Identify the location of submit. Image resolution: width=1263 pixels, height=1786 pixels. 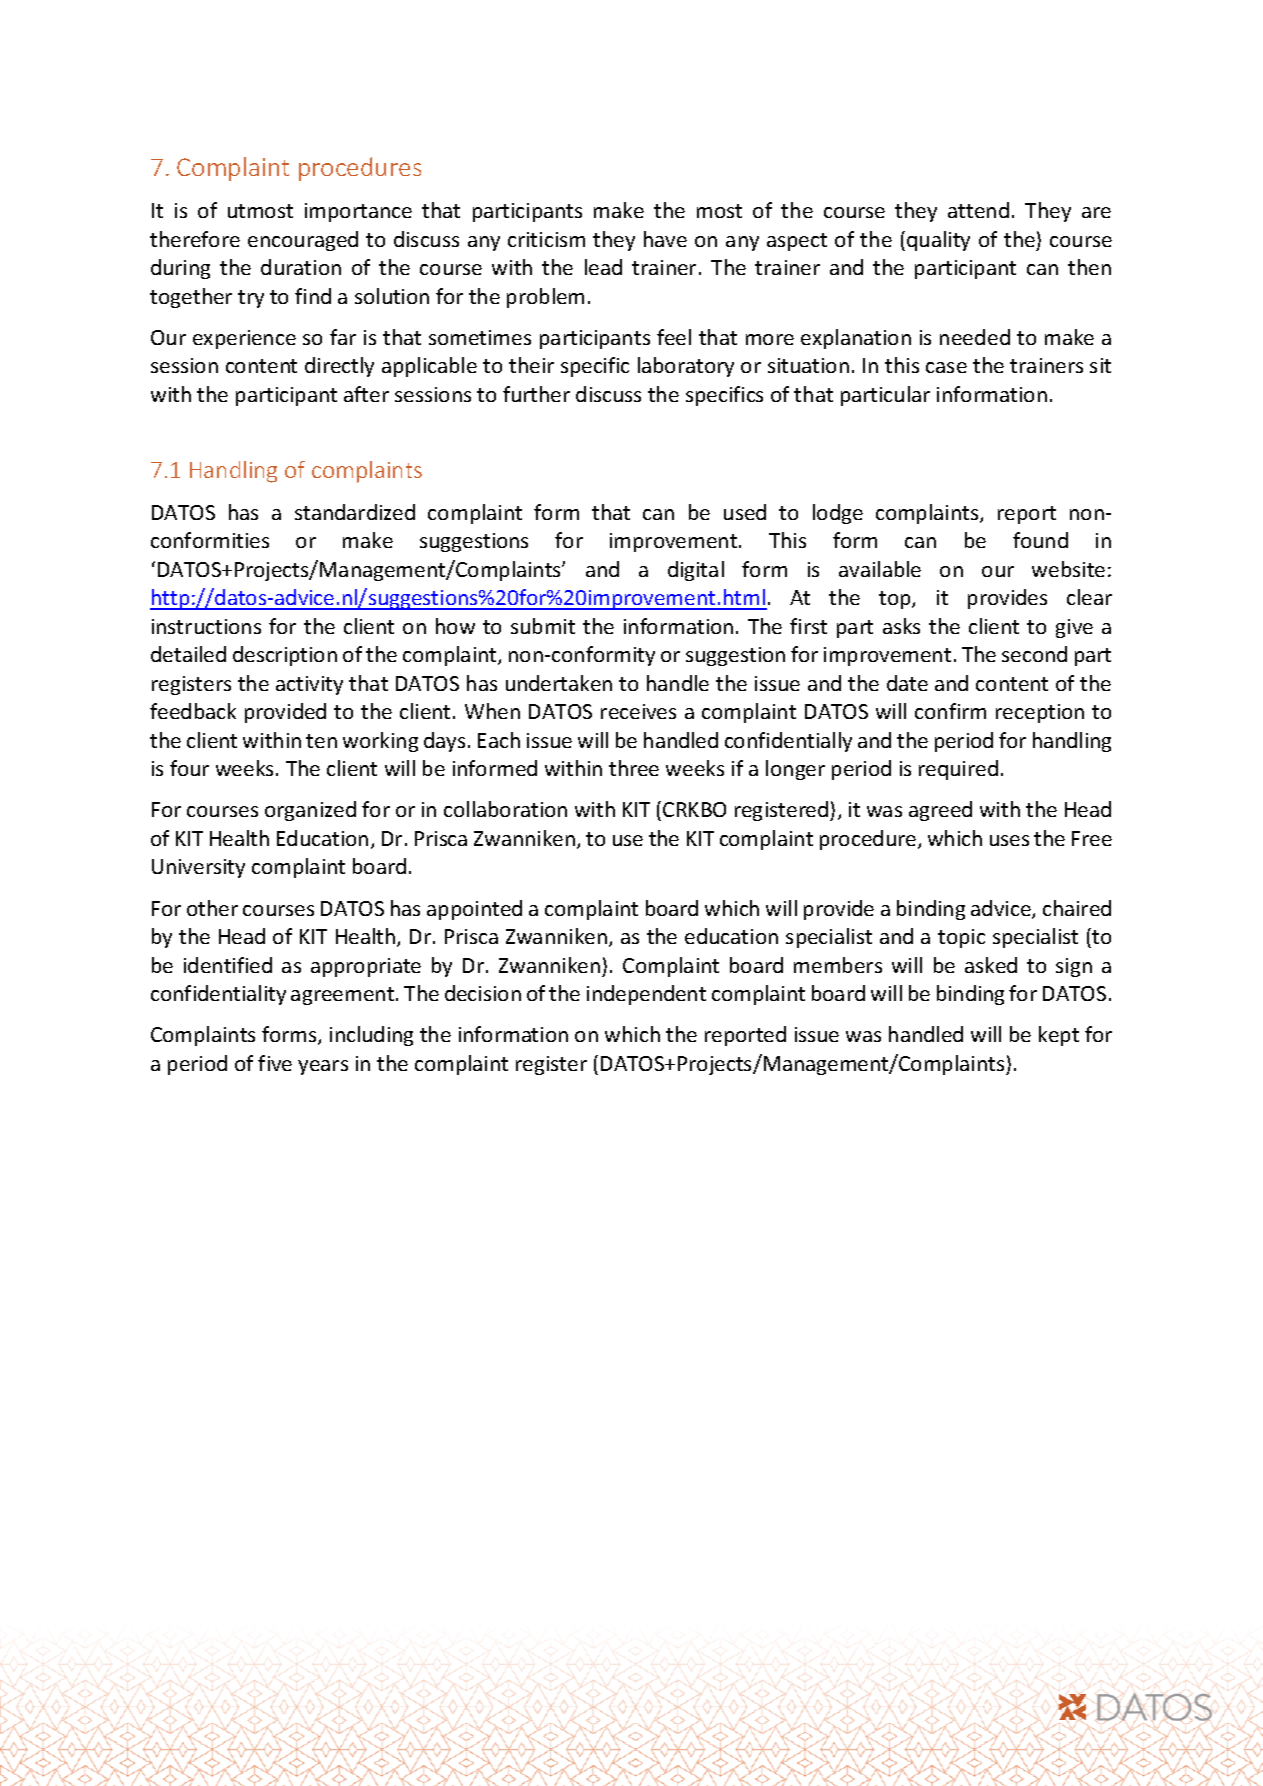
(543, 626).
